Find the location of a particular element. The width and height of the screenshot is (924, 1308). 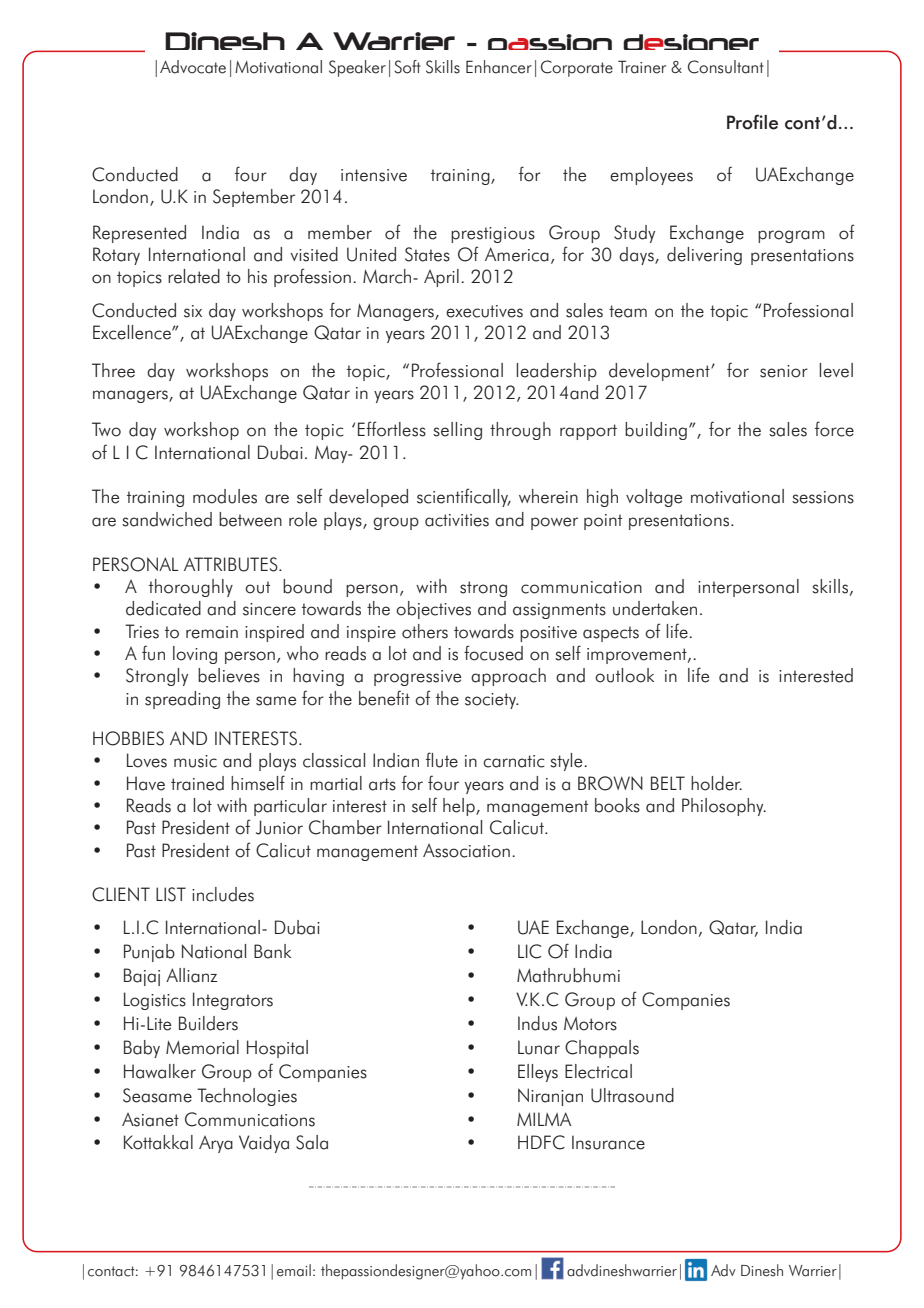

objectives is located at coordinates (433, 610).
